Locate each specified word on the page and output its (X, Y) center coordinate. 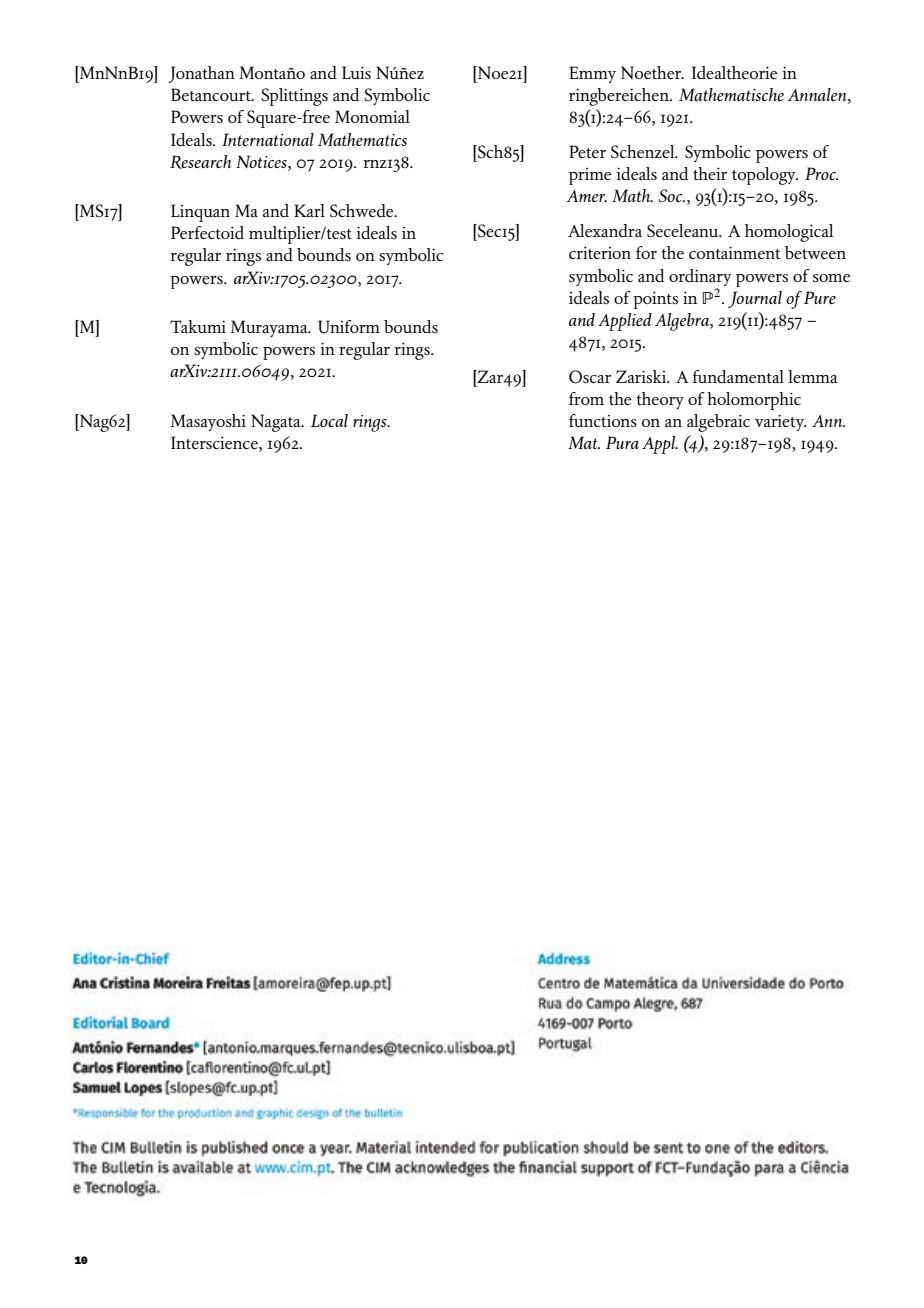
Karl (309, 210)
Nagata (277, 423)
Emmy (592, 74)
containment (734, 252)
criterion (600, 252)
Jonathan (201, 74)
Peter (587, 151)
